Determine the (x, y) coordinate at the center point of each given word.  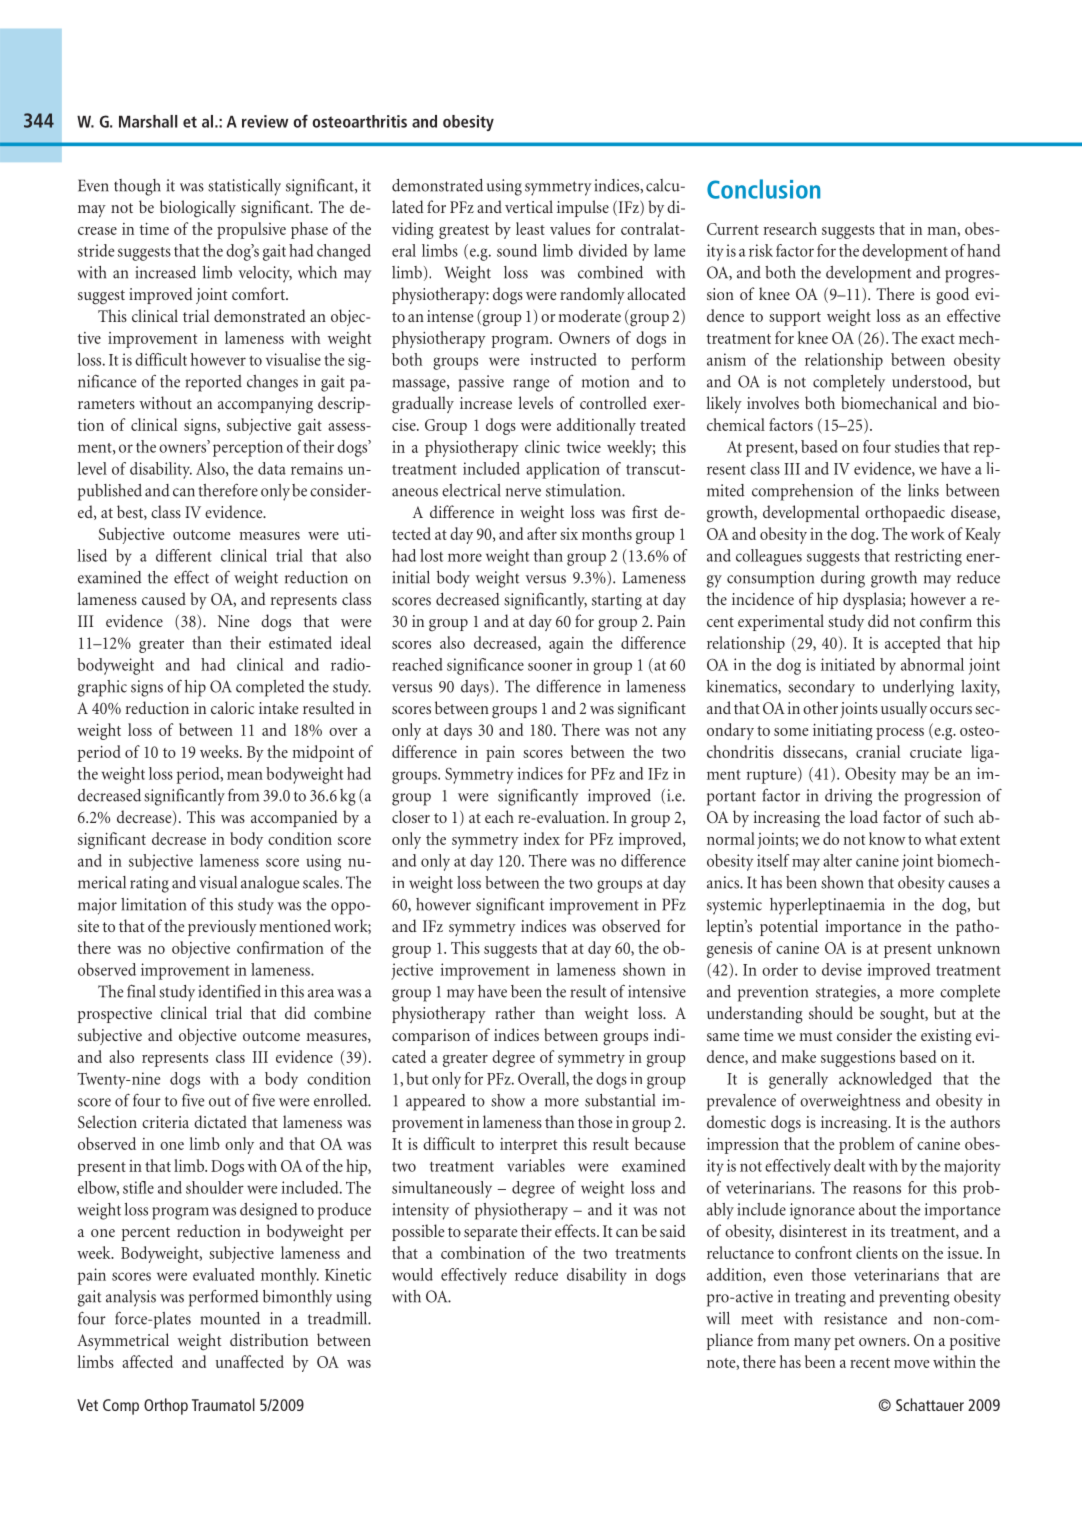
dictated (220, 1121)
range (531, 385)
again (566, 645)
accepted (913, 644)
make (798, 1056)
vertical (529, 206)
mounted (230, 1318)
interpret (528, 1146)
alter (837, 860)
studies (917, 446)
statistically (244, 187)
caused (164, 598)
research (790, 228)
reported (213, 383)
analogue (270, 884)
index (542, 838)
